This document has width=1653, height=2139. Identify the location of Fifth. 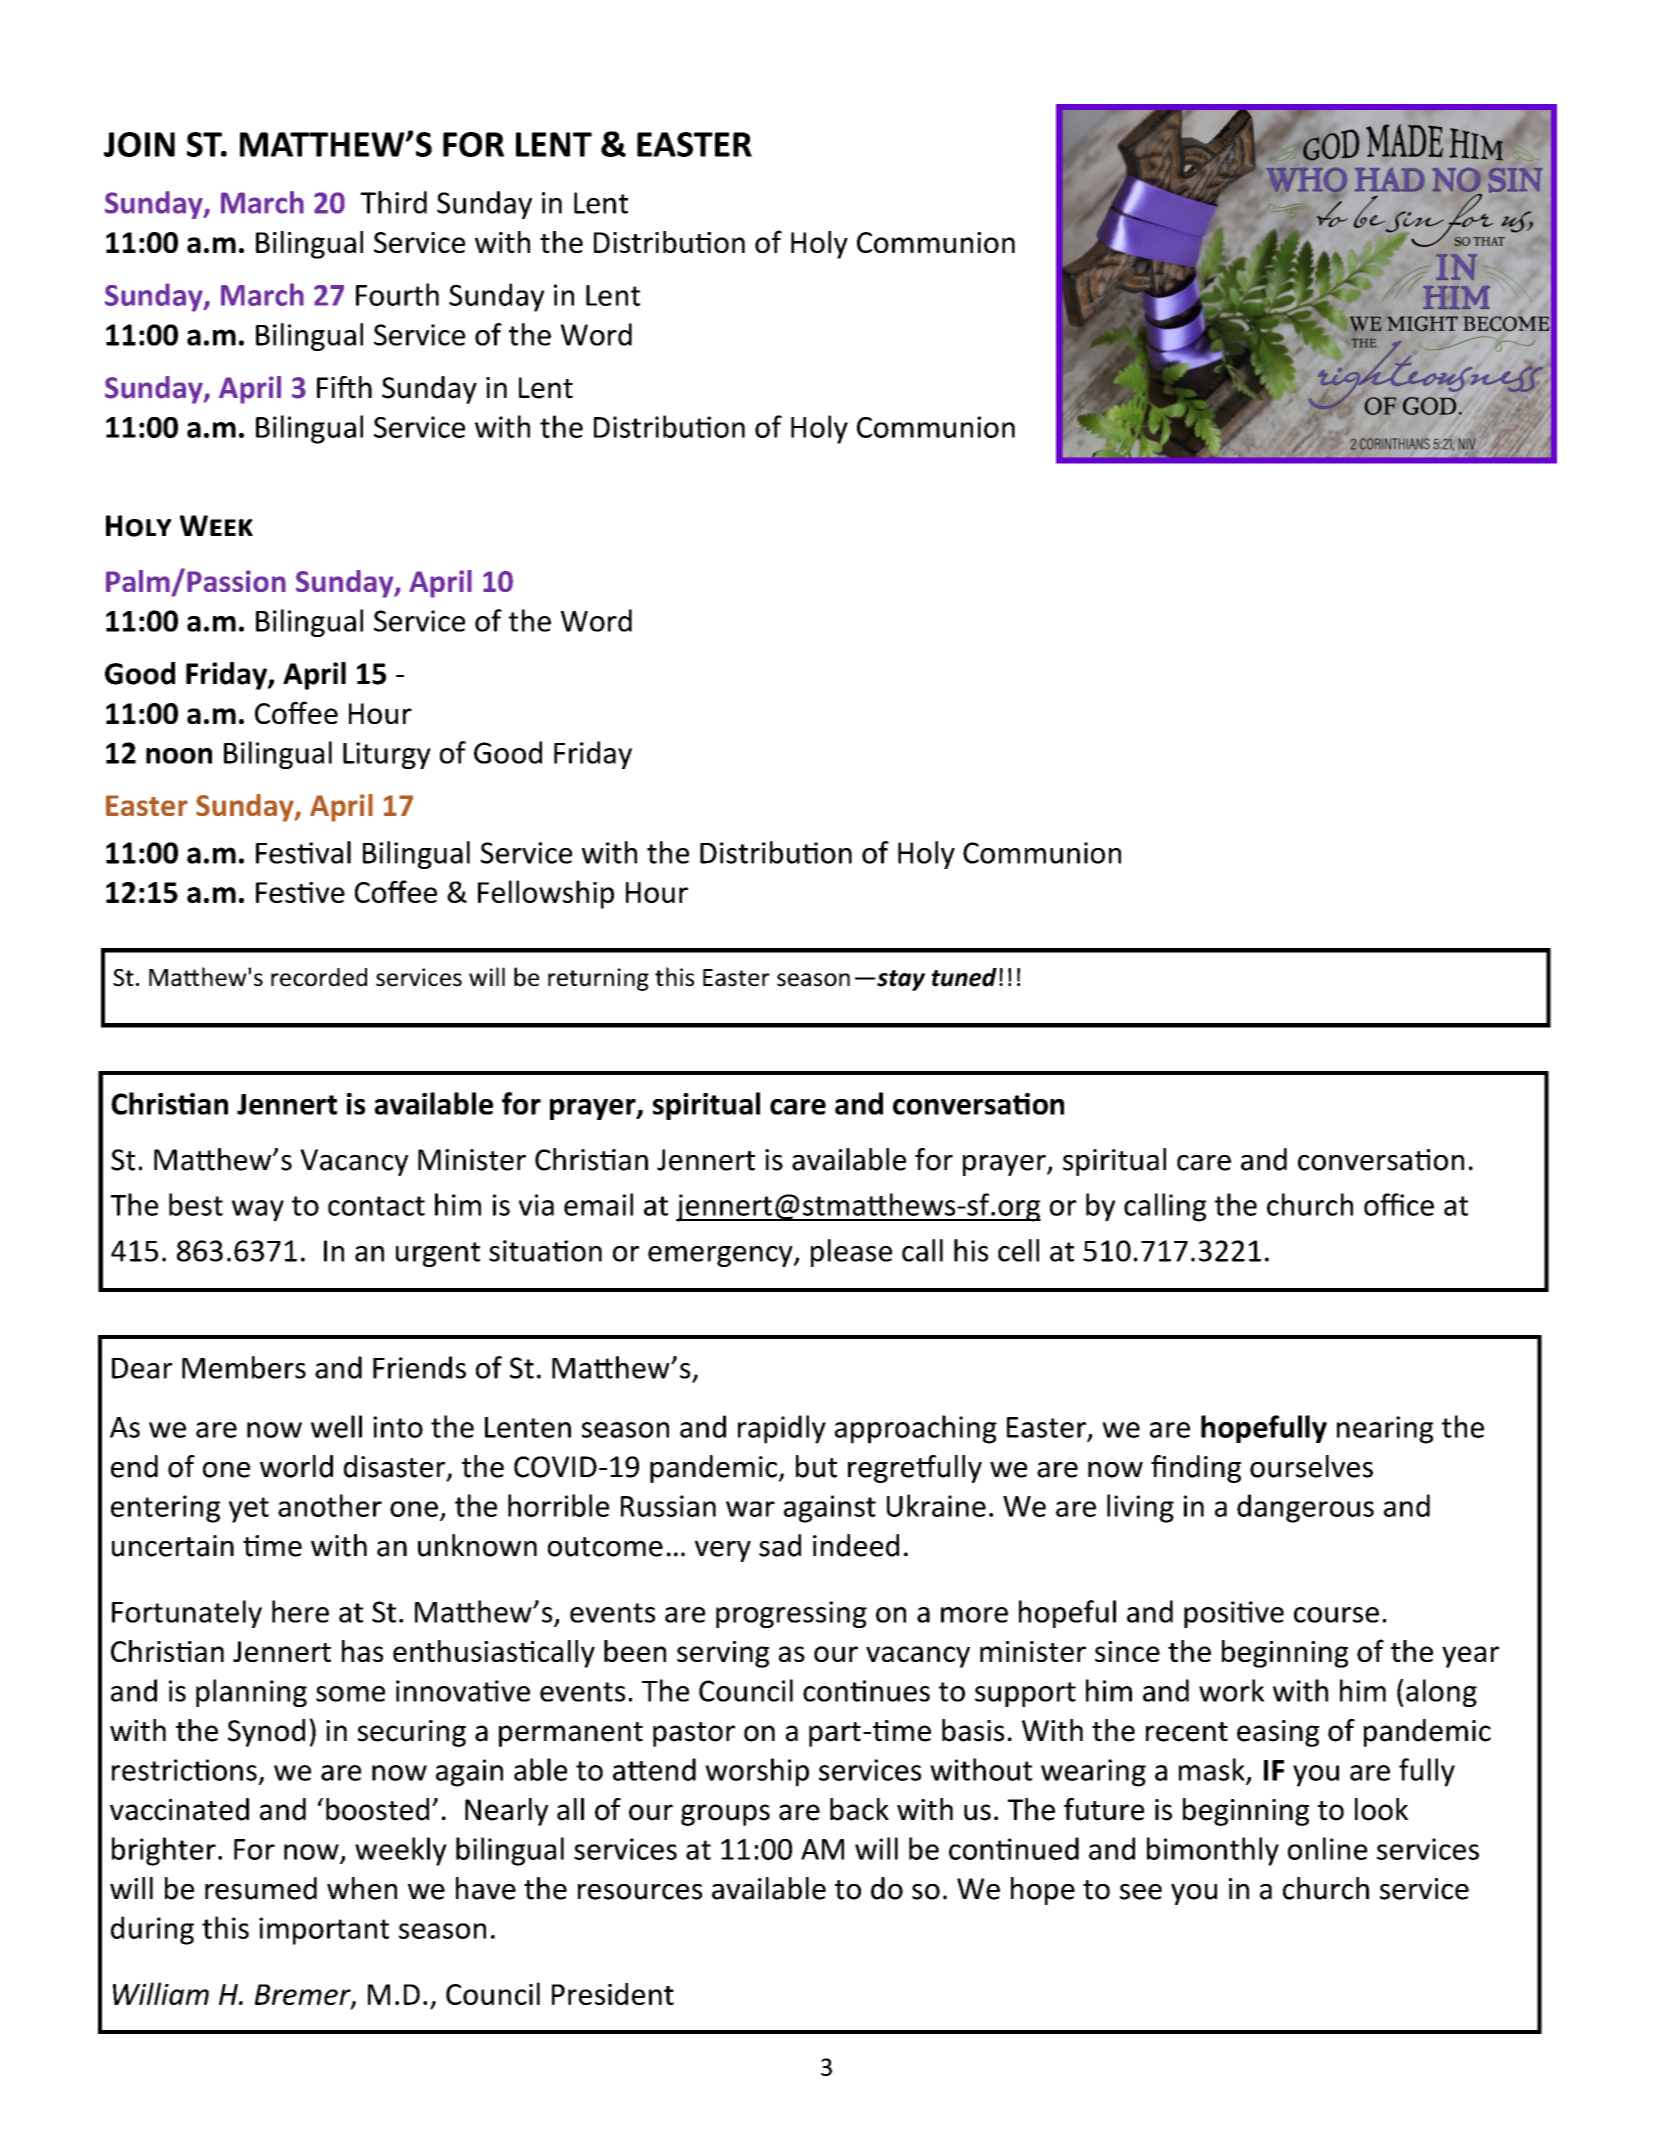
(344, 387).
